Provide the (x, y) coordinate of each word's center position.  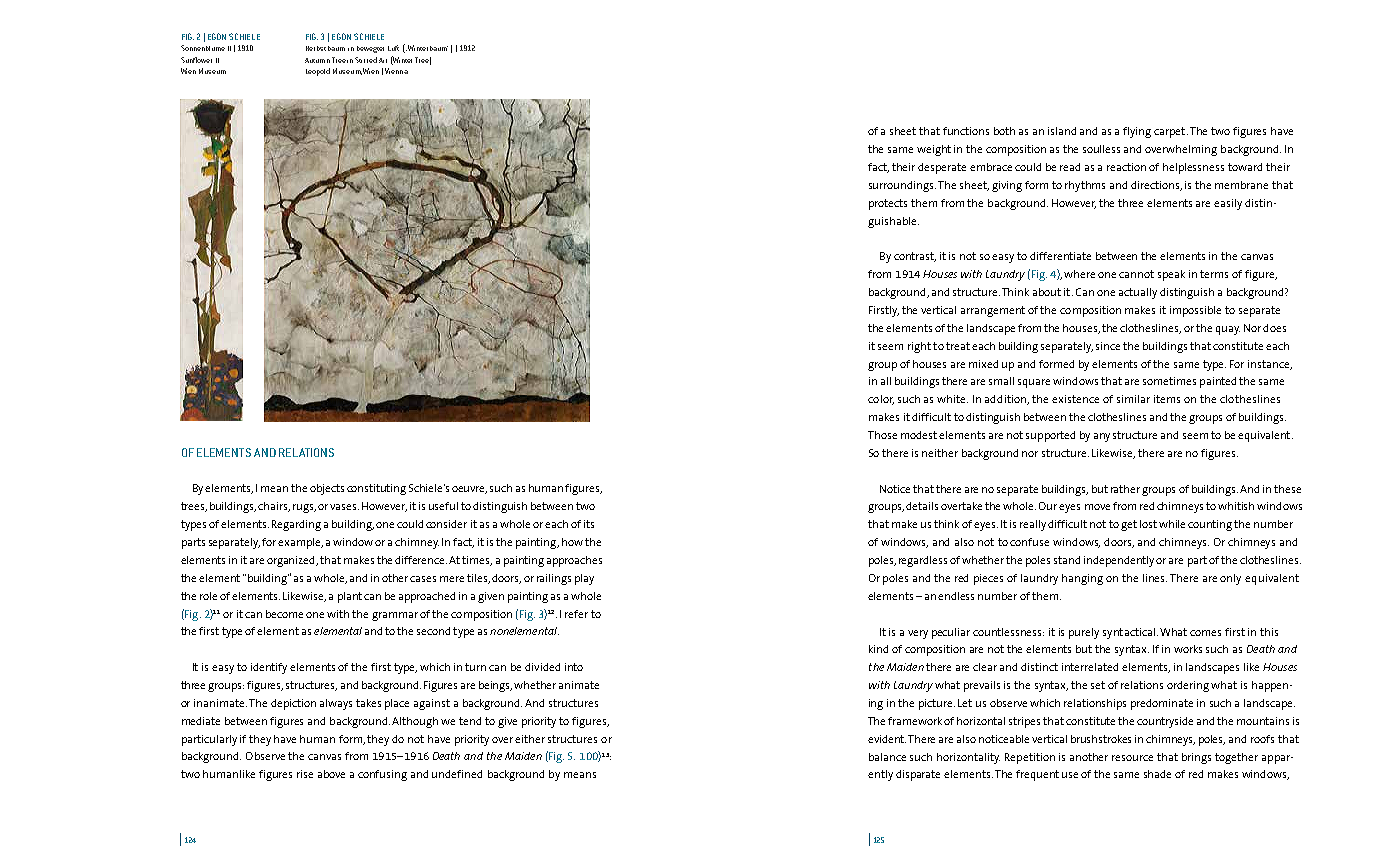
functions (966, 131)
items (1167, 399)
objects (327, 489)
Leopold (318, 72)
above (331, 774)
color (881, 400)
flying (1137, 132)
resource (1132, 758)
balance (887, 757)
